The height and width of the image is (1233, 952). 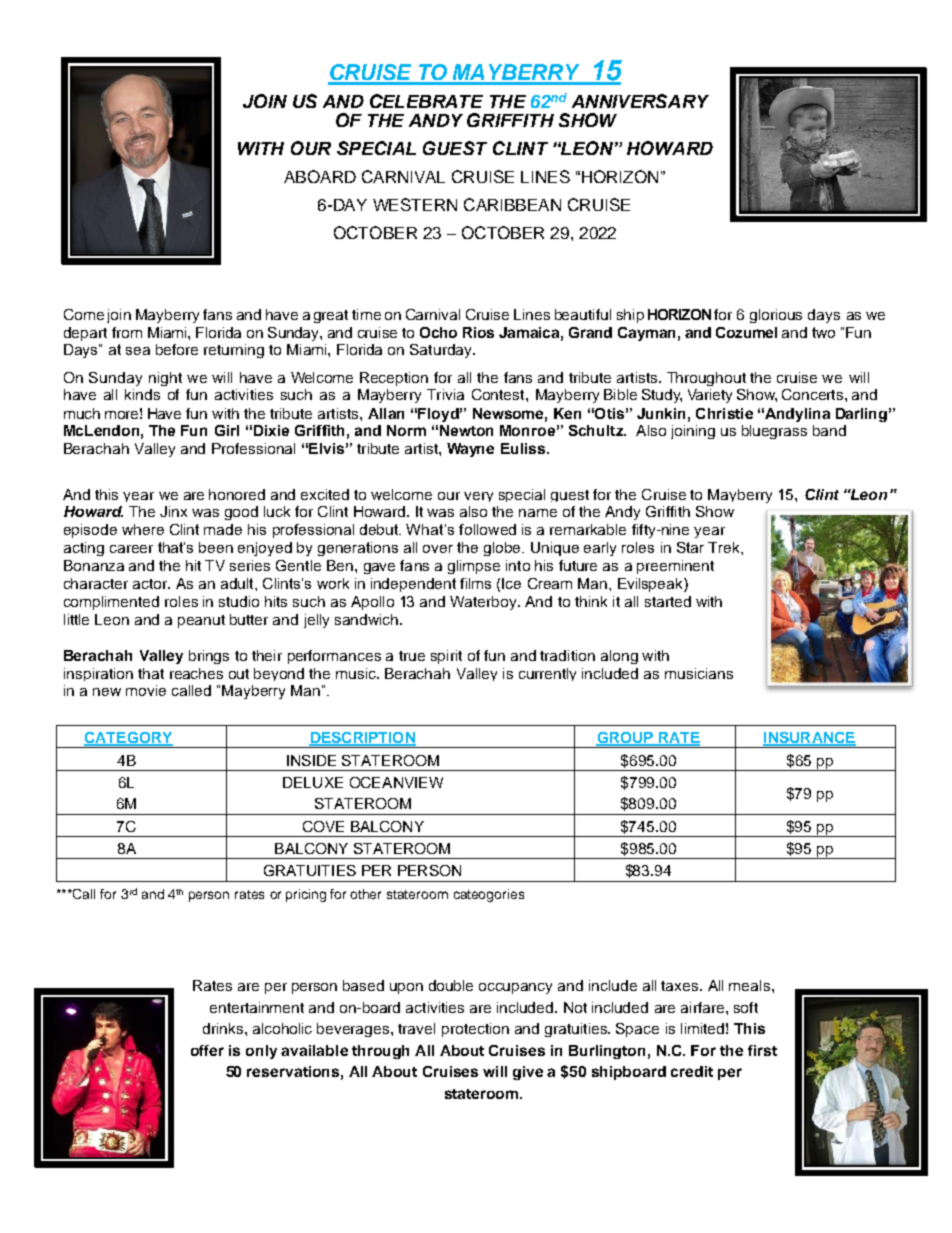 What do you see at coordinates (323, 826) in the image?
I see `COVE` at bounding box center [323, 826].
